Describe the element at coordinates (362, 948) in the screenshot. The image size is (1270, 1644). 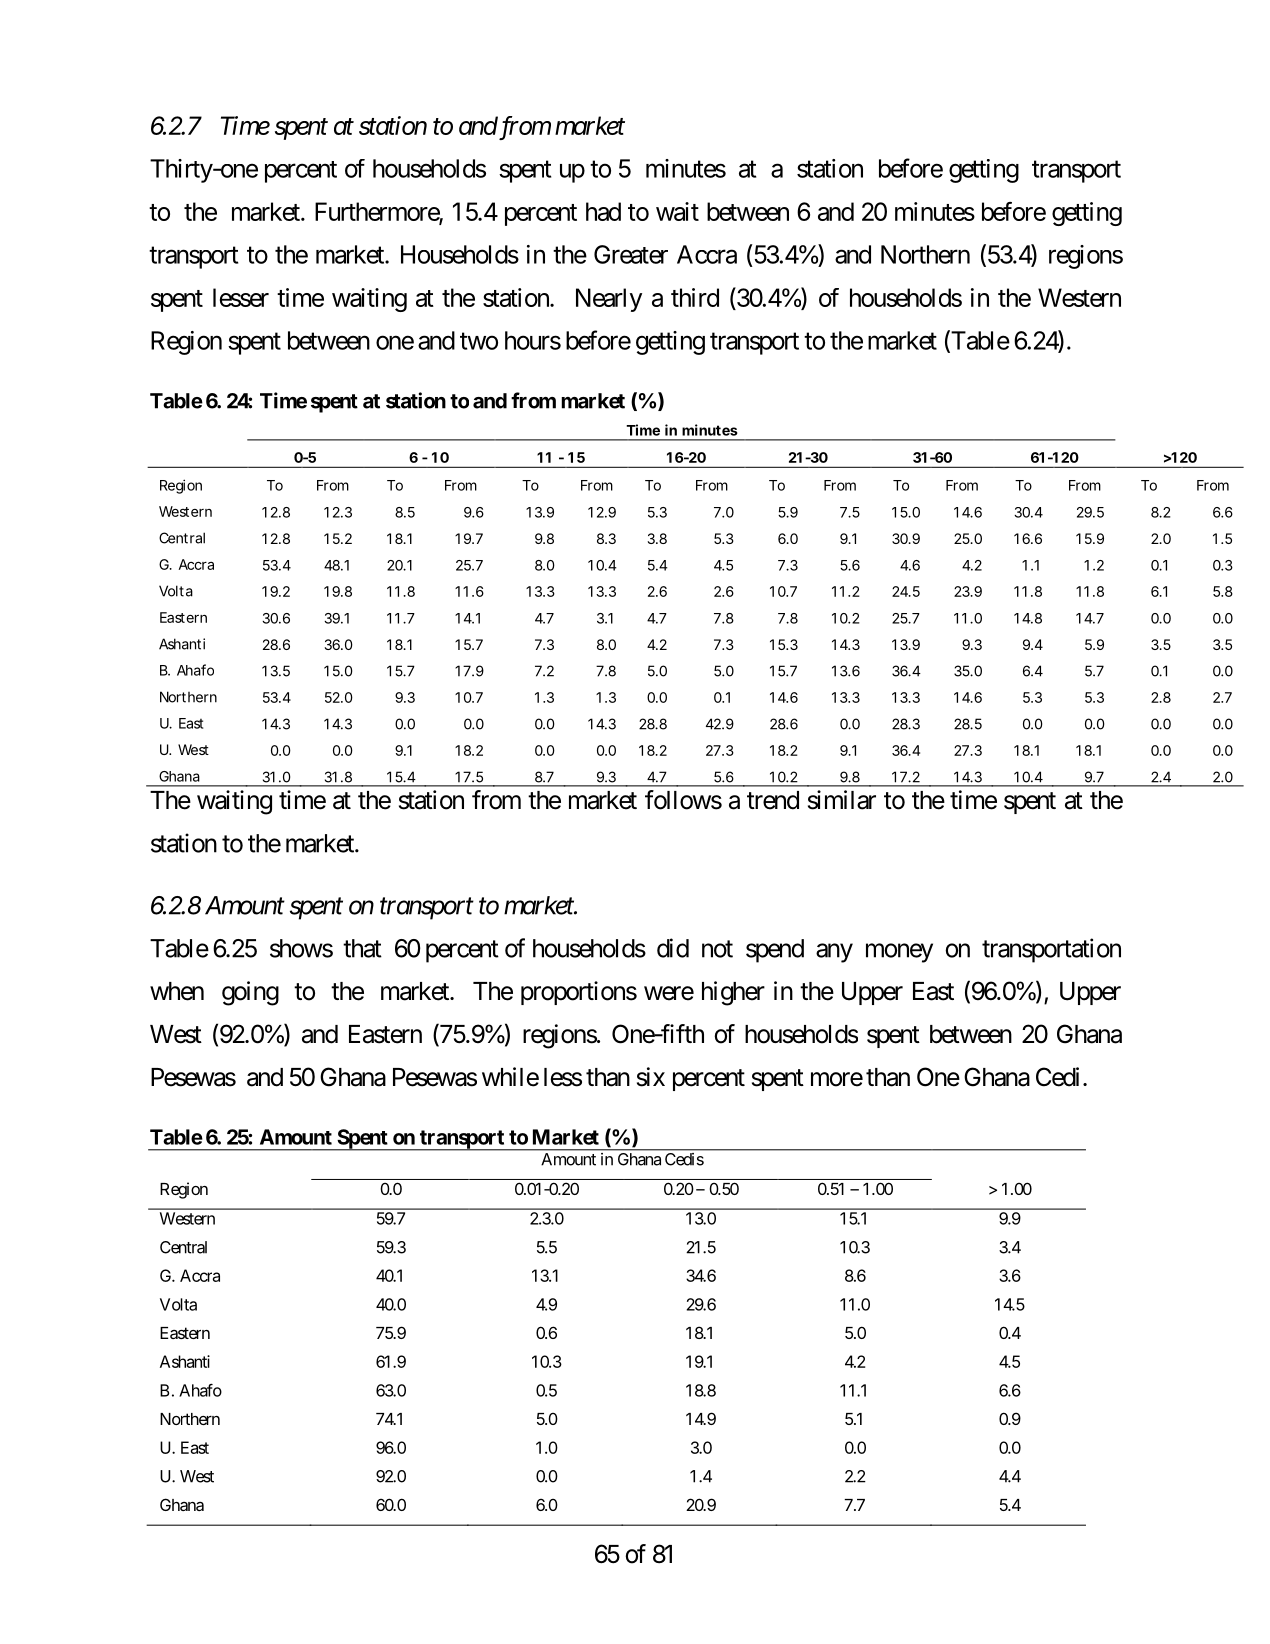
I see `that` at that location.
